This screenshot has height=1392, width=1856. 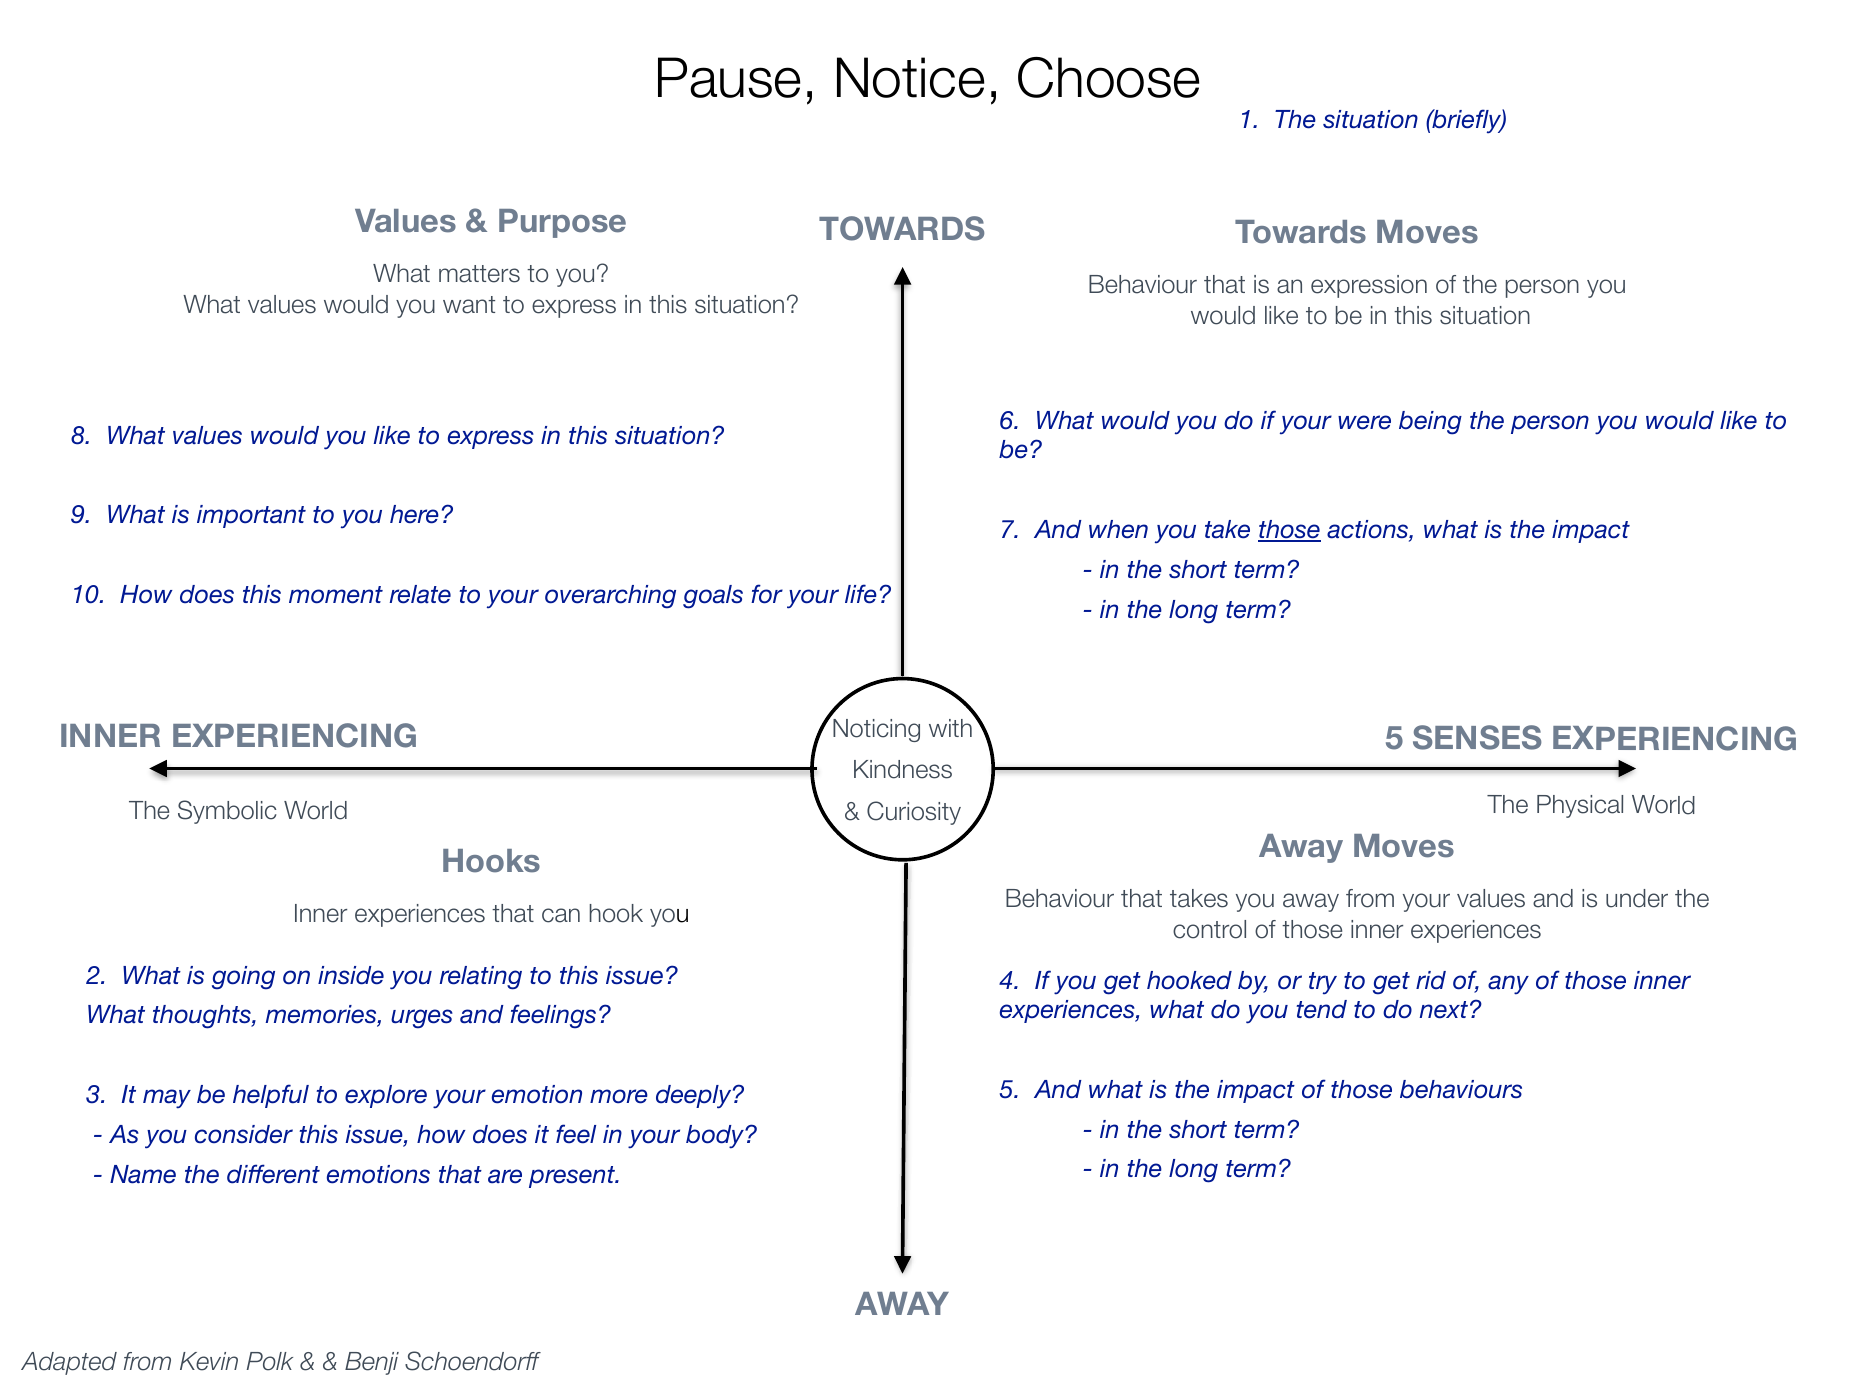 What do you see at coordinates (910, 77) in the screenshot?
I see `Notice` at bounding box center [910, 77].
